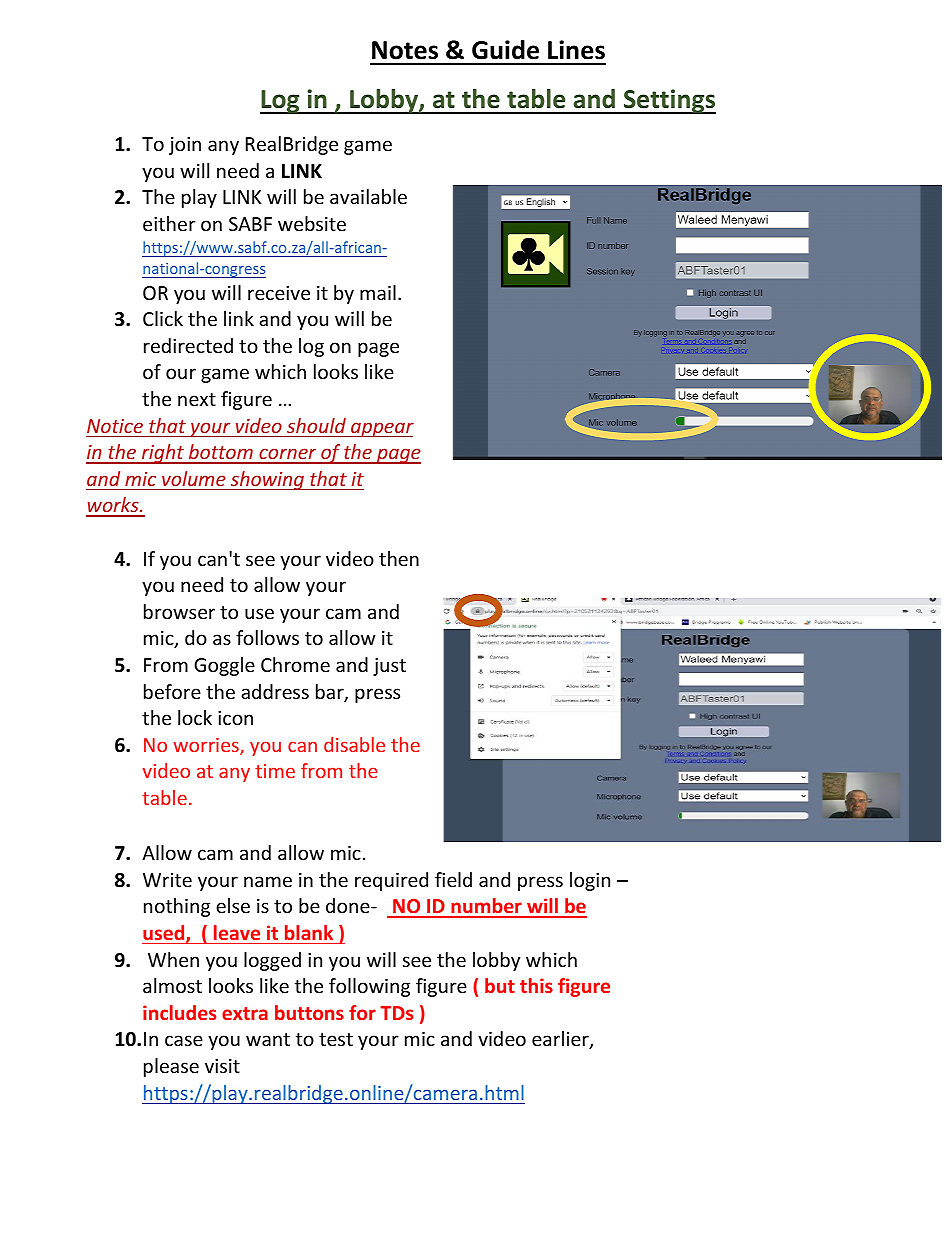  I want to click on join, so click(185, 146).
